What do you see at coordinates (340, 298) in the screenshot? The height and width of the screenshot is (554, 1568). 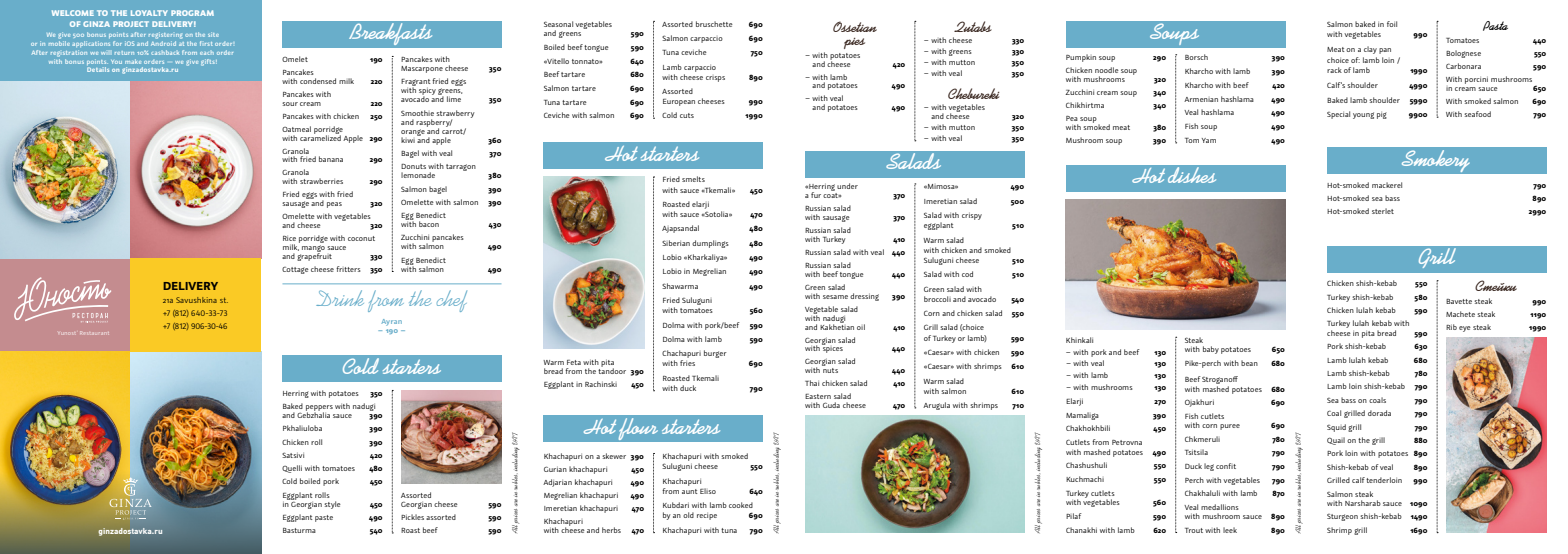 I see `Drink` at bounding box center [340, 298].
